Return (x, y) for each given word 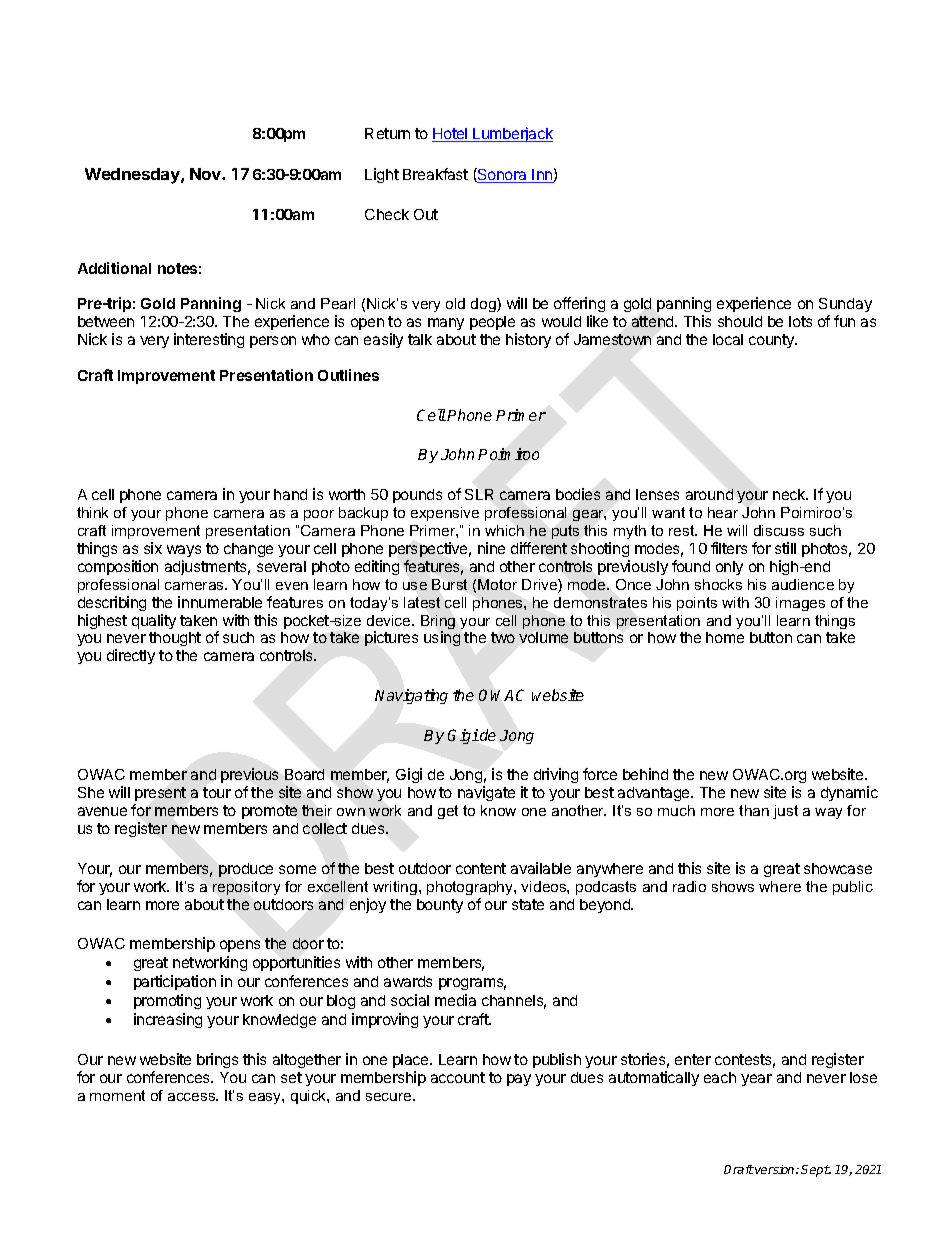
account (458, 1077)
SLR (479, 494)
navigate (486, 793)
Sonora (503, 175)
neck (790, 494)
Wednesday (133, 176)
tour (217, 792)
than (754, 810)
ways (184, 551)
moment (117, 1095)
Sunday (845, 307)
